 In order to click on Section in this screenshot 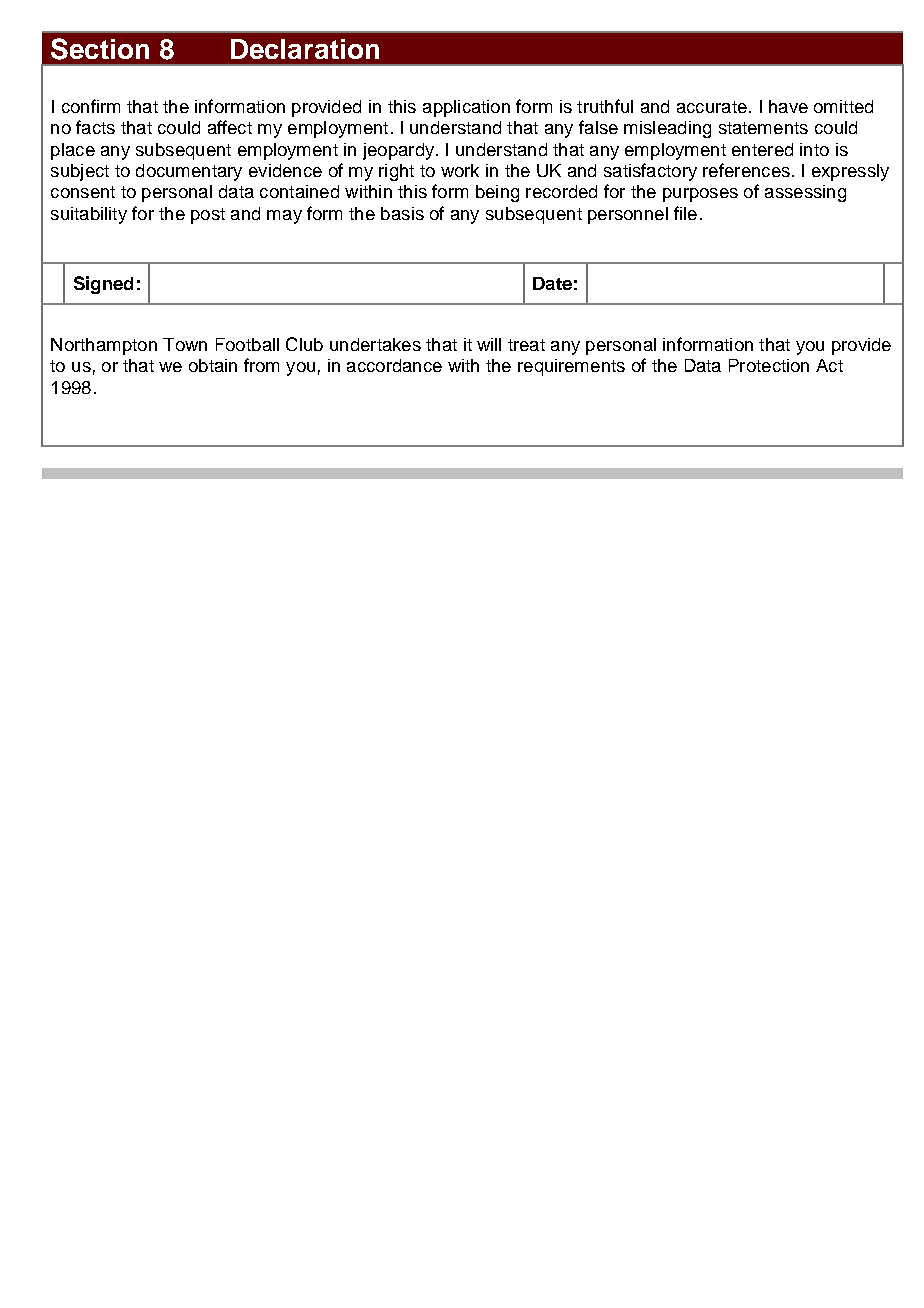, I will do `click(100, 49)`.
